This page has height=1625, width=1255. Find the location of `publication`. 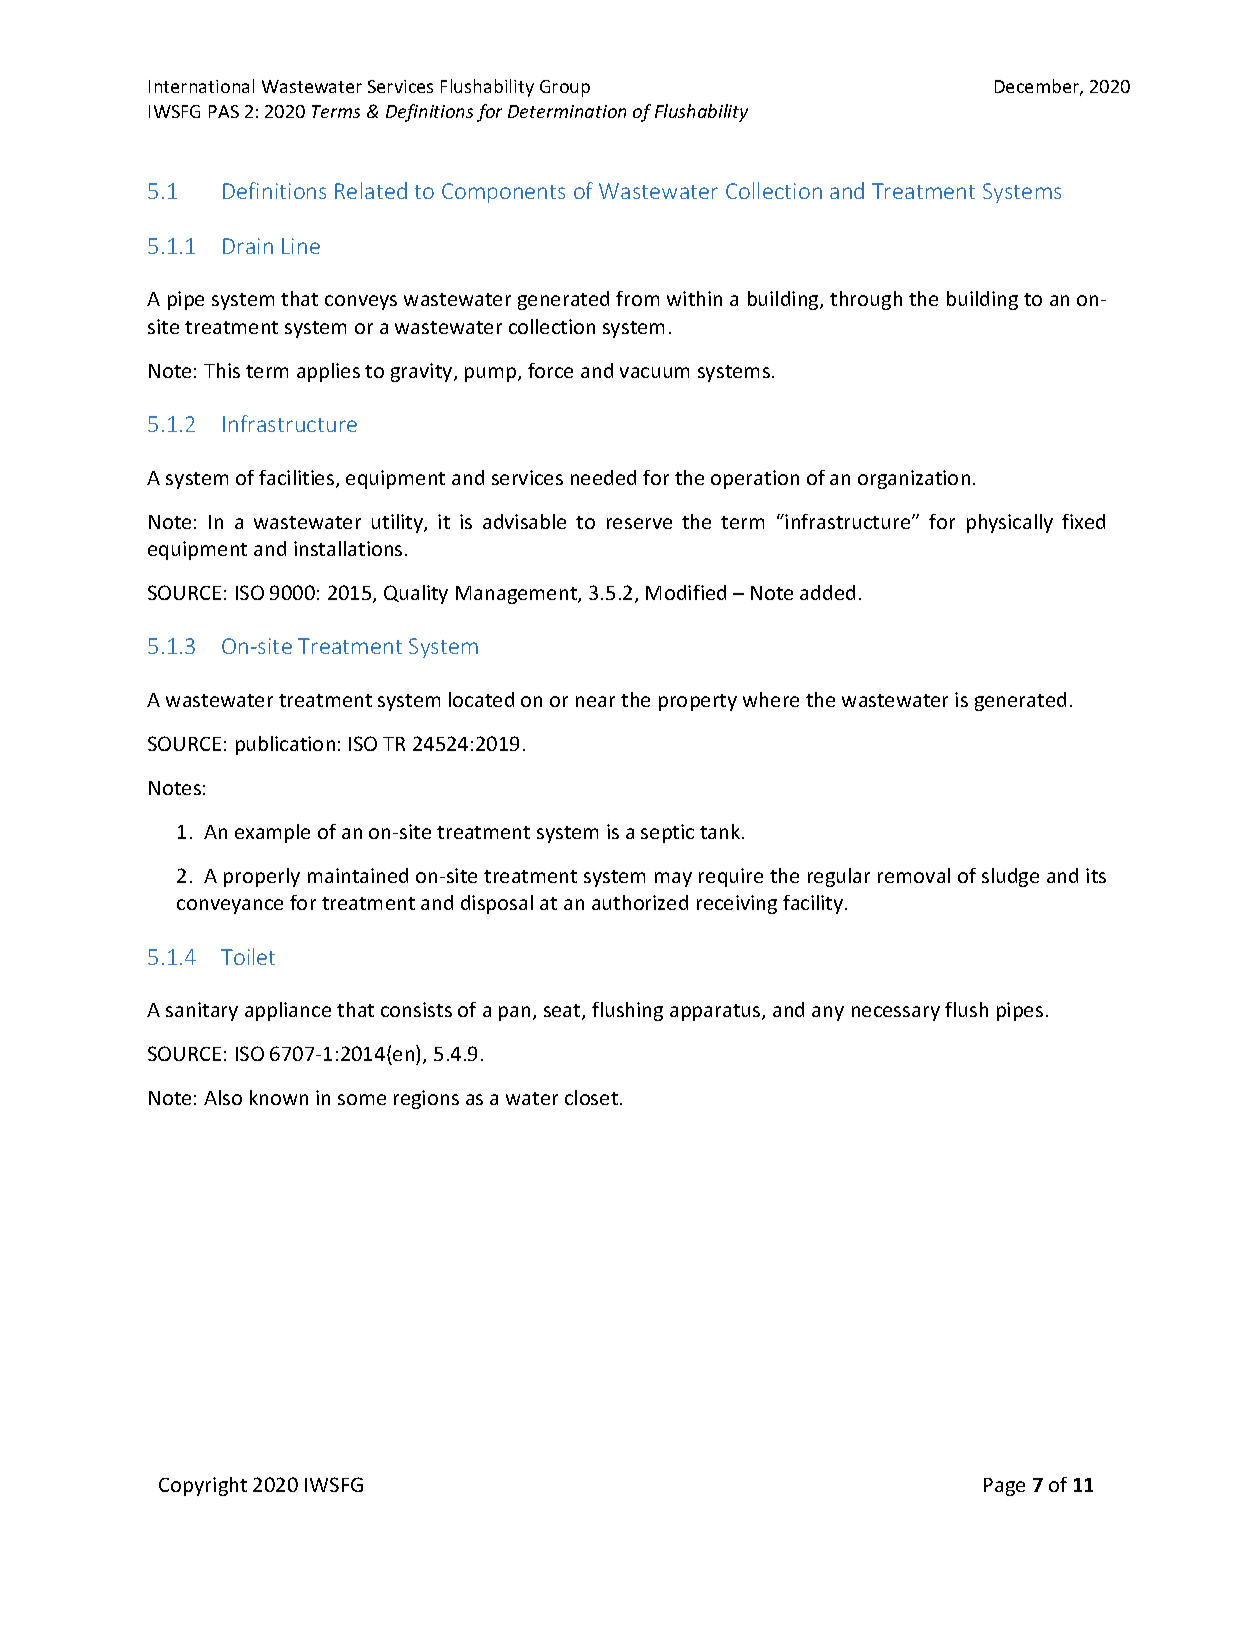

publication is located at coordinates (285, 745).
